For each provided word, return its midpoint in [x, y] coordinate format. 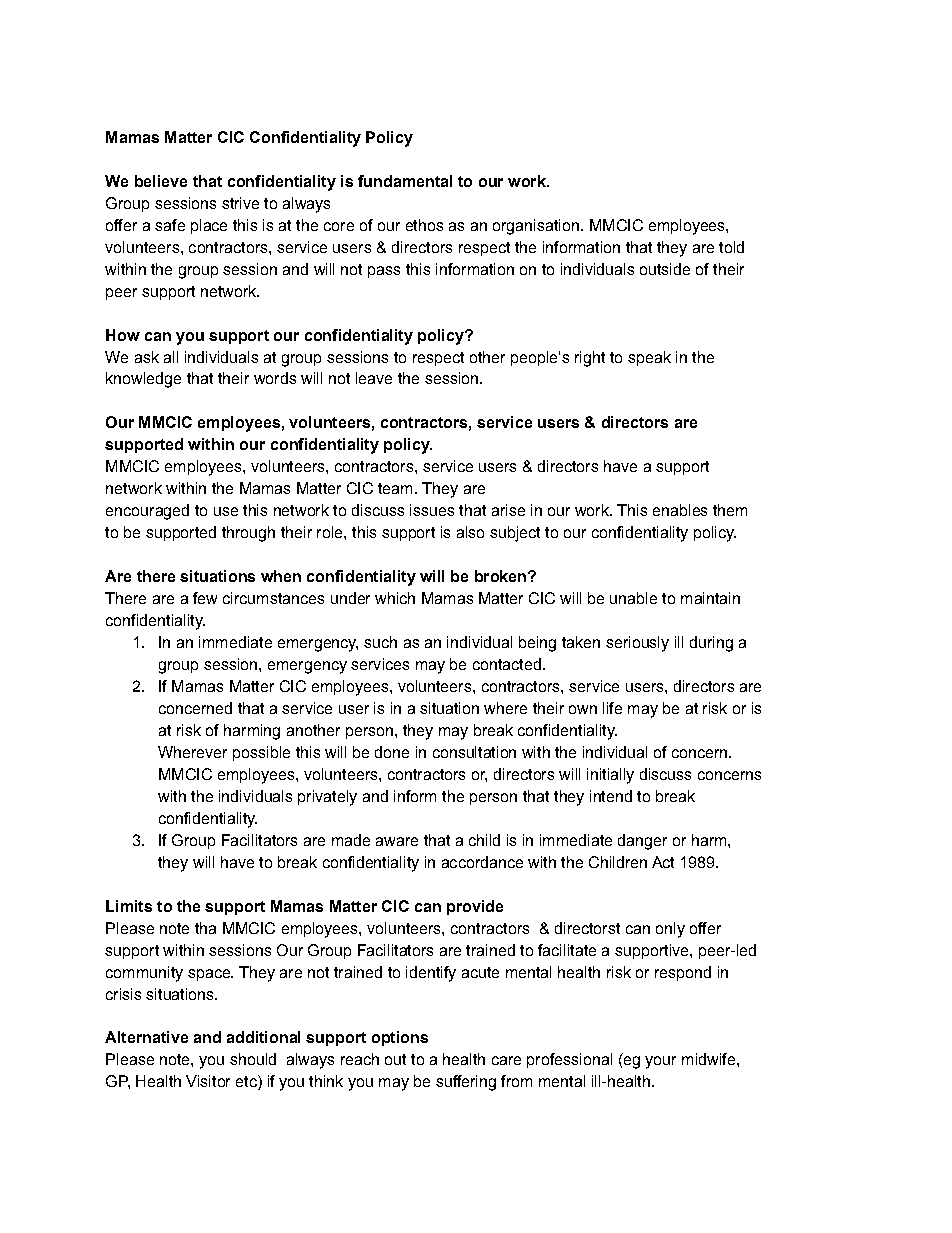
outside [665, 269]
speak [649, 358]
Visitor [208, 1081]
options [400, 1038]
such [380, 642]
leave [374, 378]
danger [642, 842]
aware [397, 841]
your [660, 1062]
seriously [637, 644]
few [205, 598]
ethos [424, 225]
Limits [129, 906]
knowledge [143, 380]
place [209, 226]
